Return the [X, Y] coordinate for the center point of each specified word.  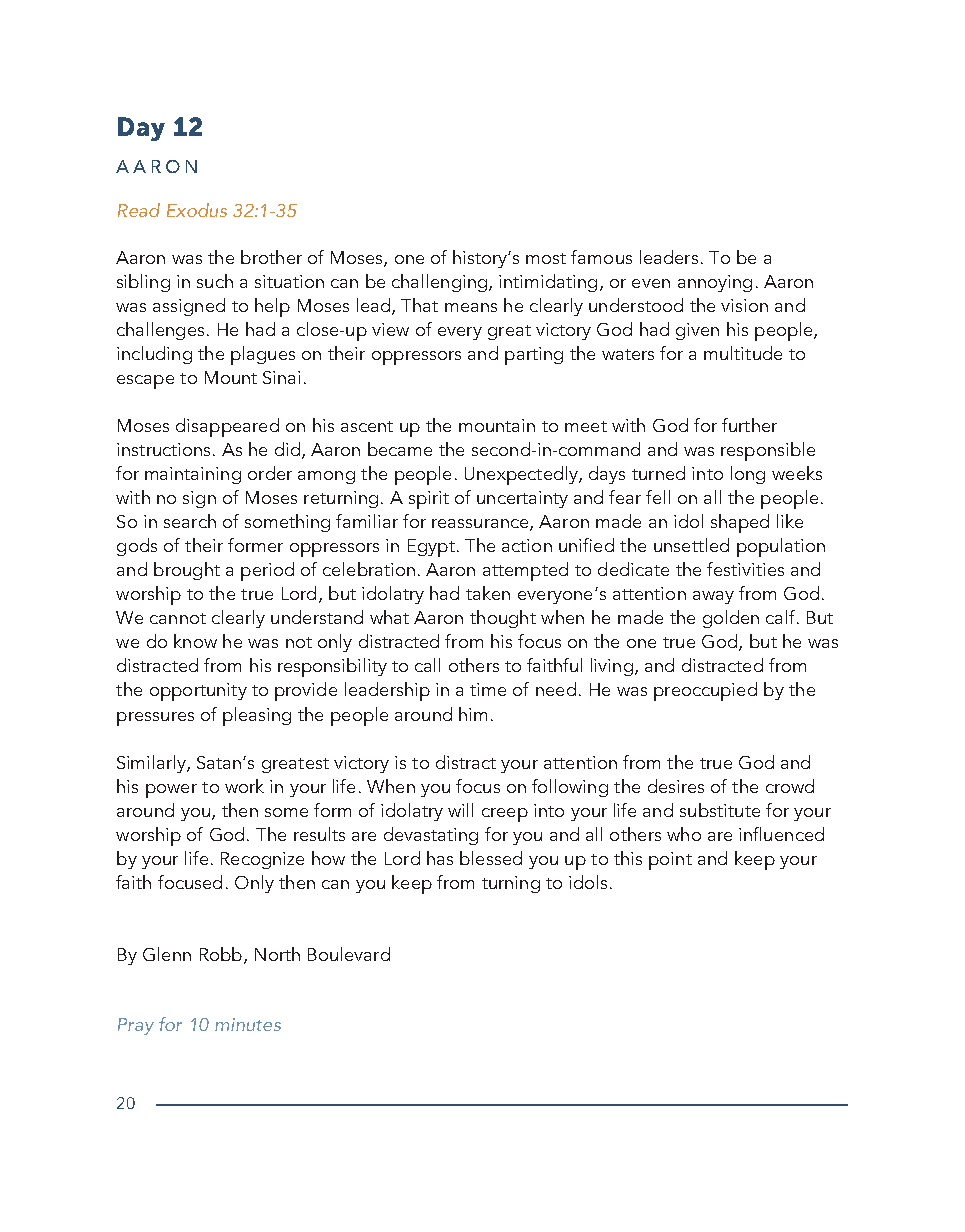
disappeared [227, 427]
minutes [248, 1024]
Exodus [197, 210]
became [400, 449]
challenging [439, 283]
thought [503, 619]
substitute [720, 810]
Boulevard [349, 954]
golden [731, 619]
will [460, 810]
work [244, 786]
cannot [178, 618]
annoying [715, 283]
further [749, 425]
